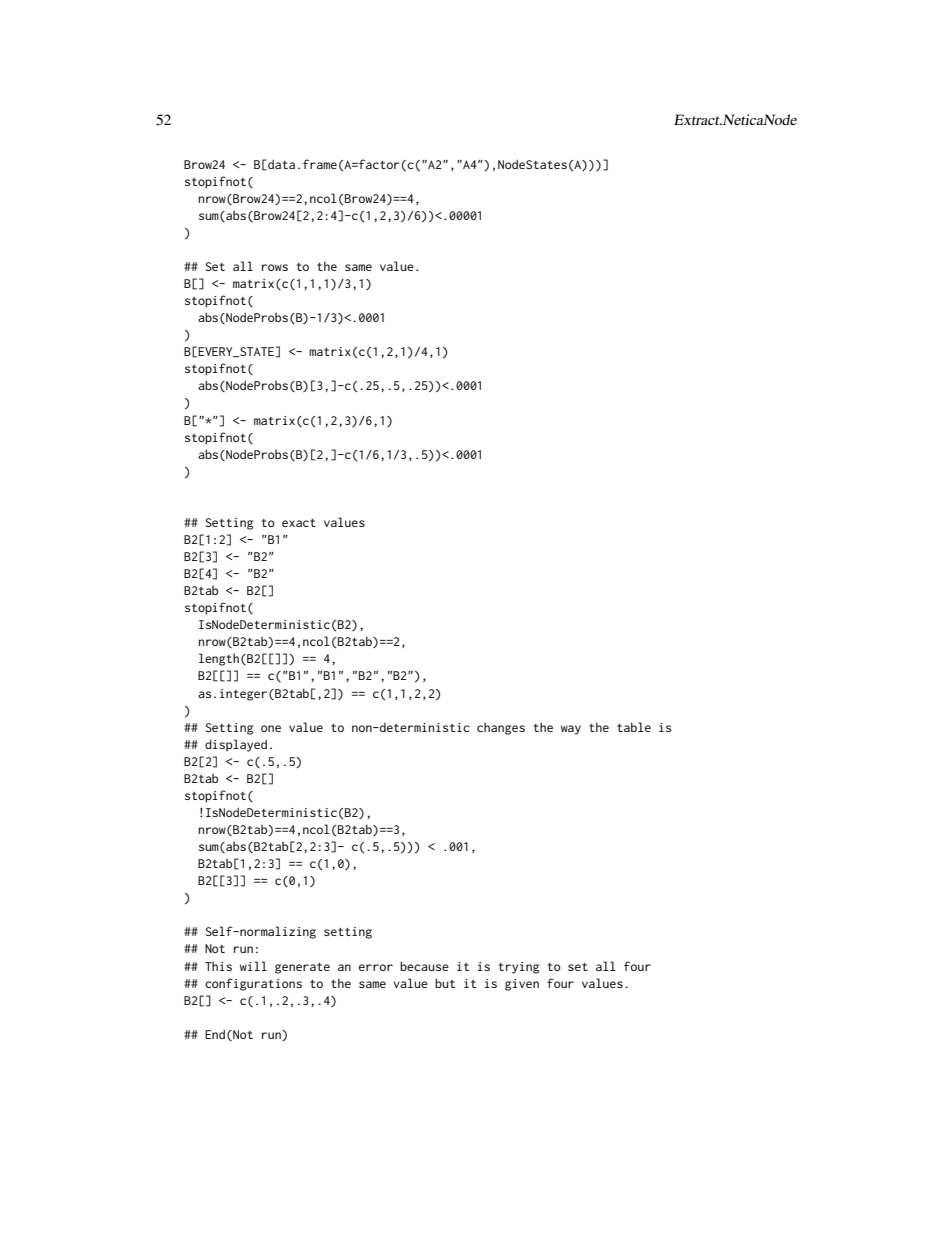 This screenshot has height=1233, width=952. I want to click on table, so click(634, 727).
